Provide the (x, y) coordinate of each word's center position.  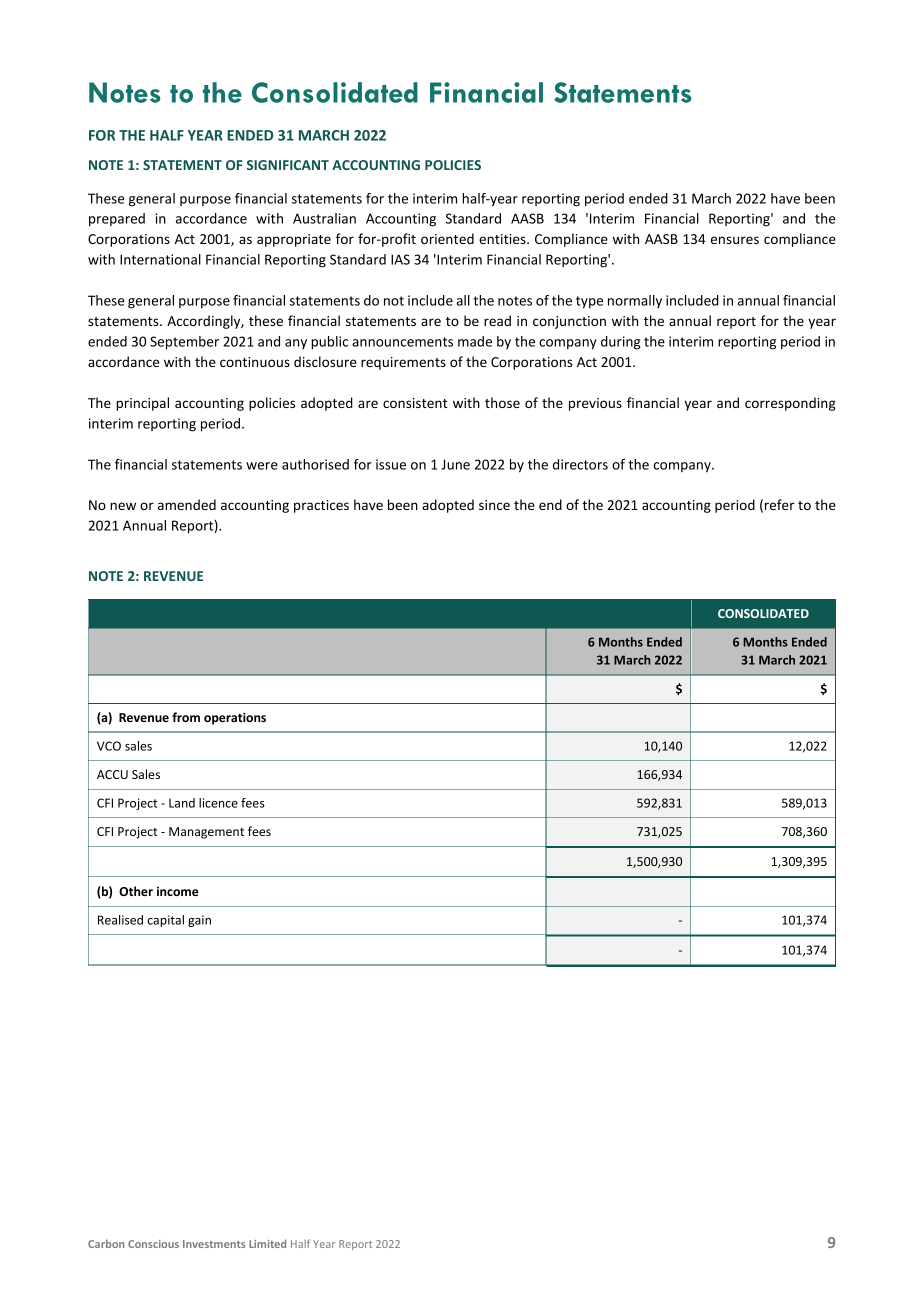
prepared (117, 220)
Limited (267, 1243)
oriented (447, 238)
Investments (214, 1244)
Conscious (153, 1244)
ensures (735, 240)
